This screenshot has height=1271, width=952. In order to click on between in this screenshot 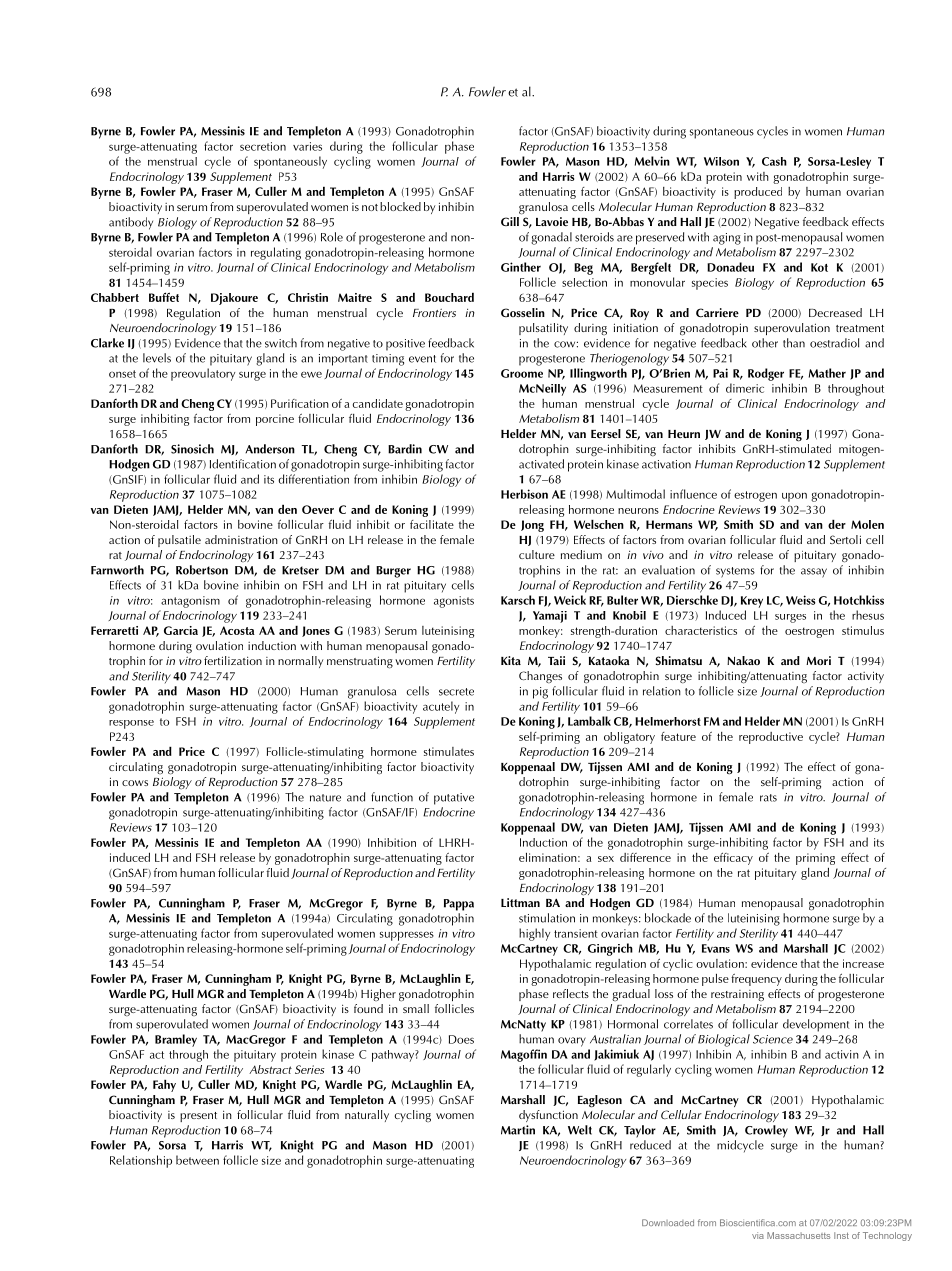, I will do `click(197, 1160)`.
